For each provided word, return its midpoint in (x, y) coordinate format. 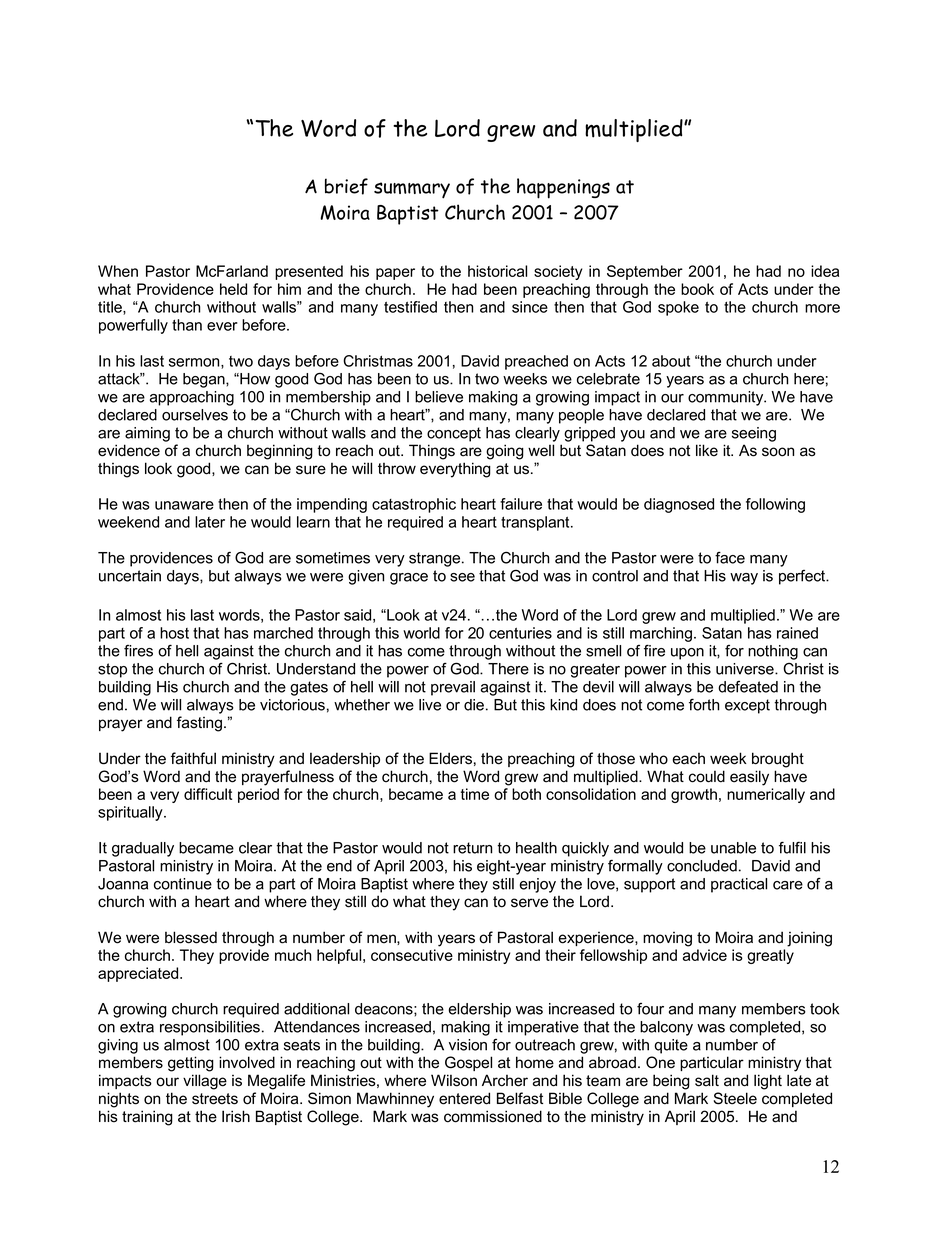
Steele (735, 1098)
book (697, 289)
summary (412, 190)
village (205, 1082)
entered (464, 1098)
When (118, 271)
